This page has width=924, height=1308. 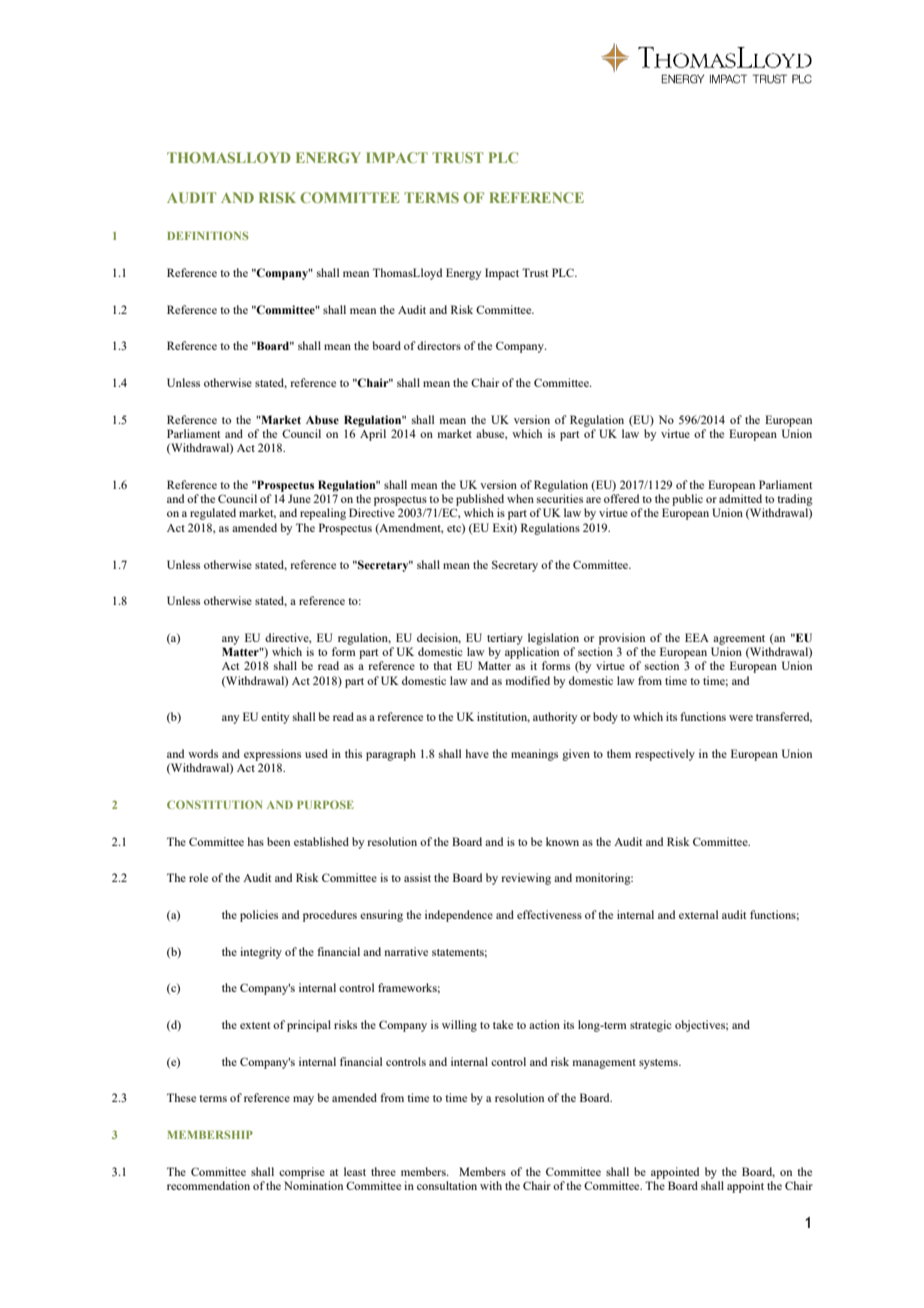 I want to click on comprise, so click(x=302, y=1173).
